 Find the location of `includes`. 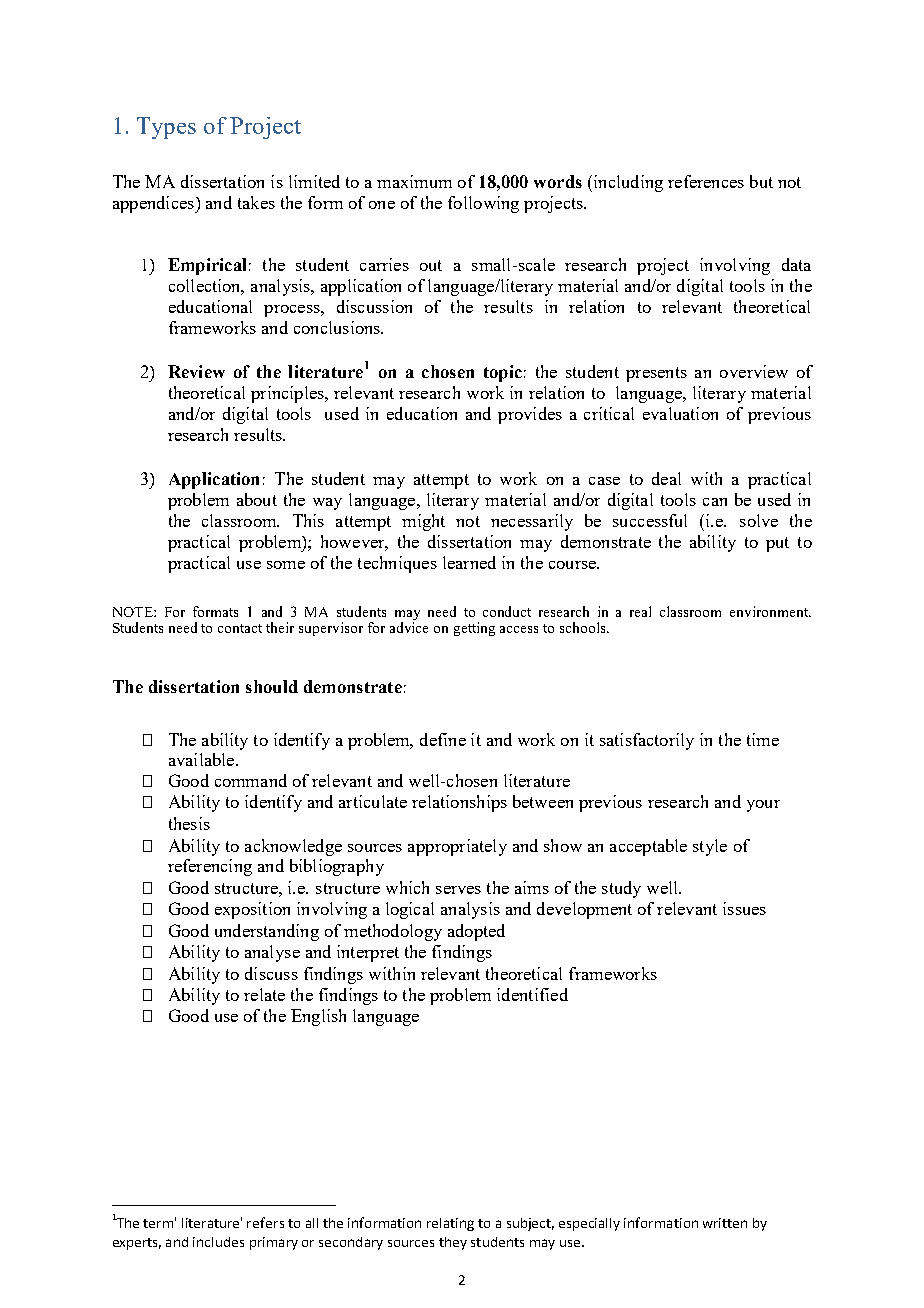

includes is located at coordinates (218, 1242).
